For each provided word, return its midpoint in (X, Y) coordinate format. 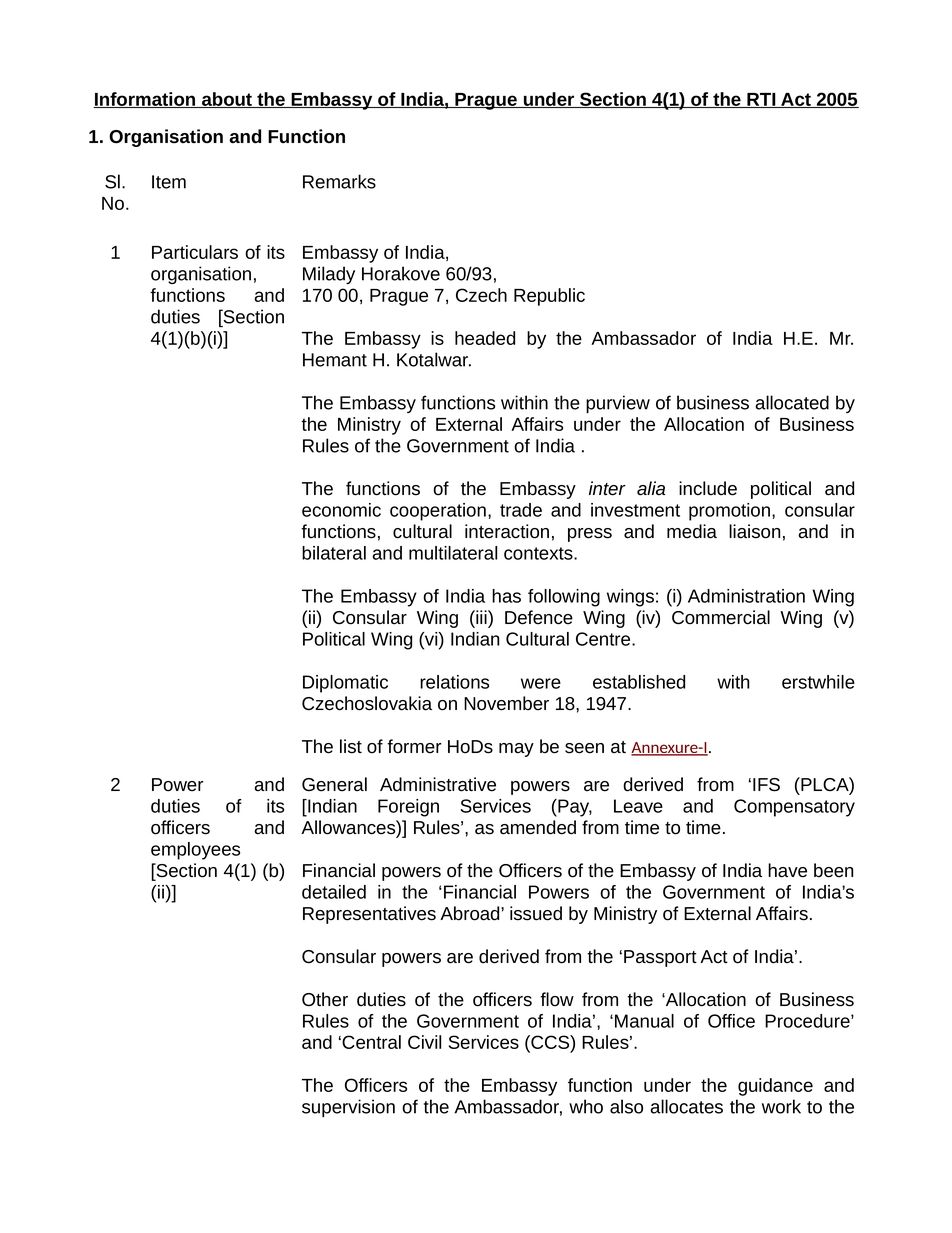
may (516, 750)
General (334, 784)
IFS (766, 785)
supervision (348, 1108)
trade (521, 510)
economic (341, 510)
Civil (424, 1042)
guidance (775, 1087)
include (708, 488)
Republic (549, 297)
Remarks (339, 181)
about (227, 100)
